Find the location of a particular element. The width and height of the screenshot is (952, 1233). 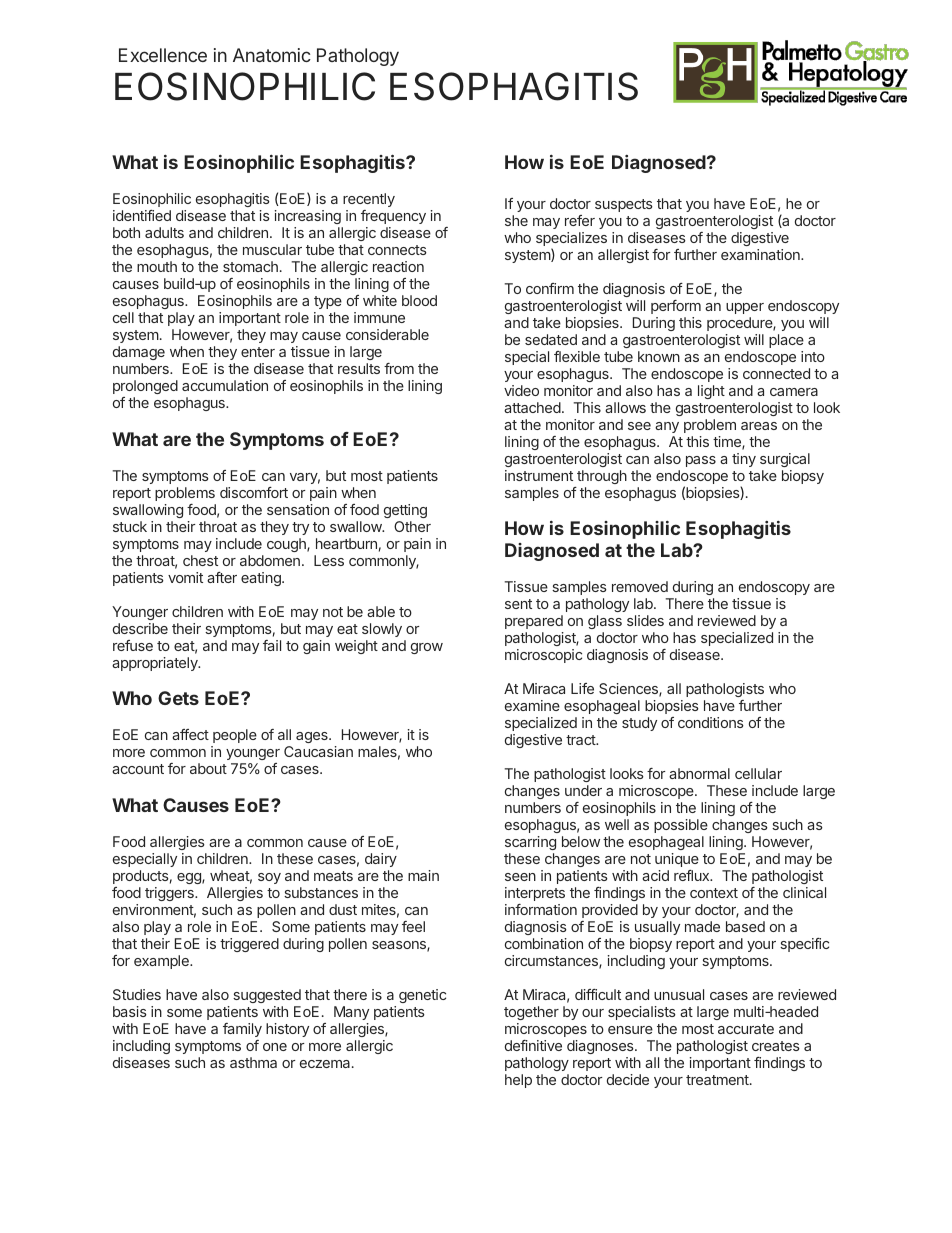

family is located at coordinates (242, 1030).
